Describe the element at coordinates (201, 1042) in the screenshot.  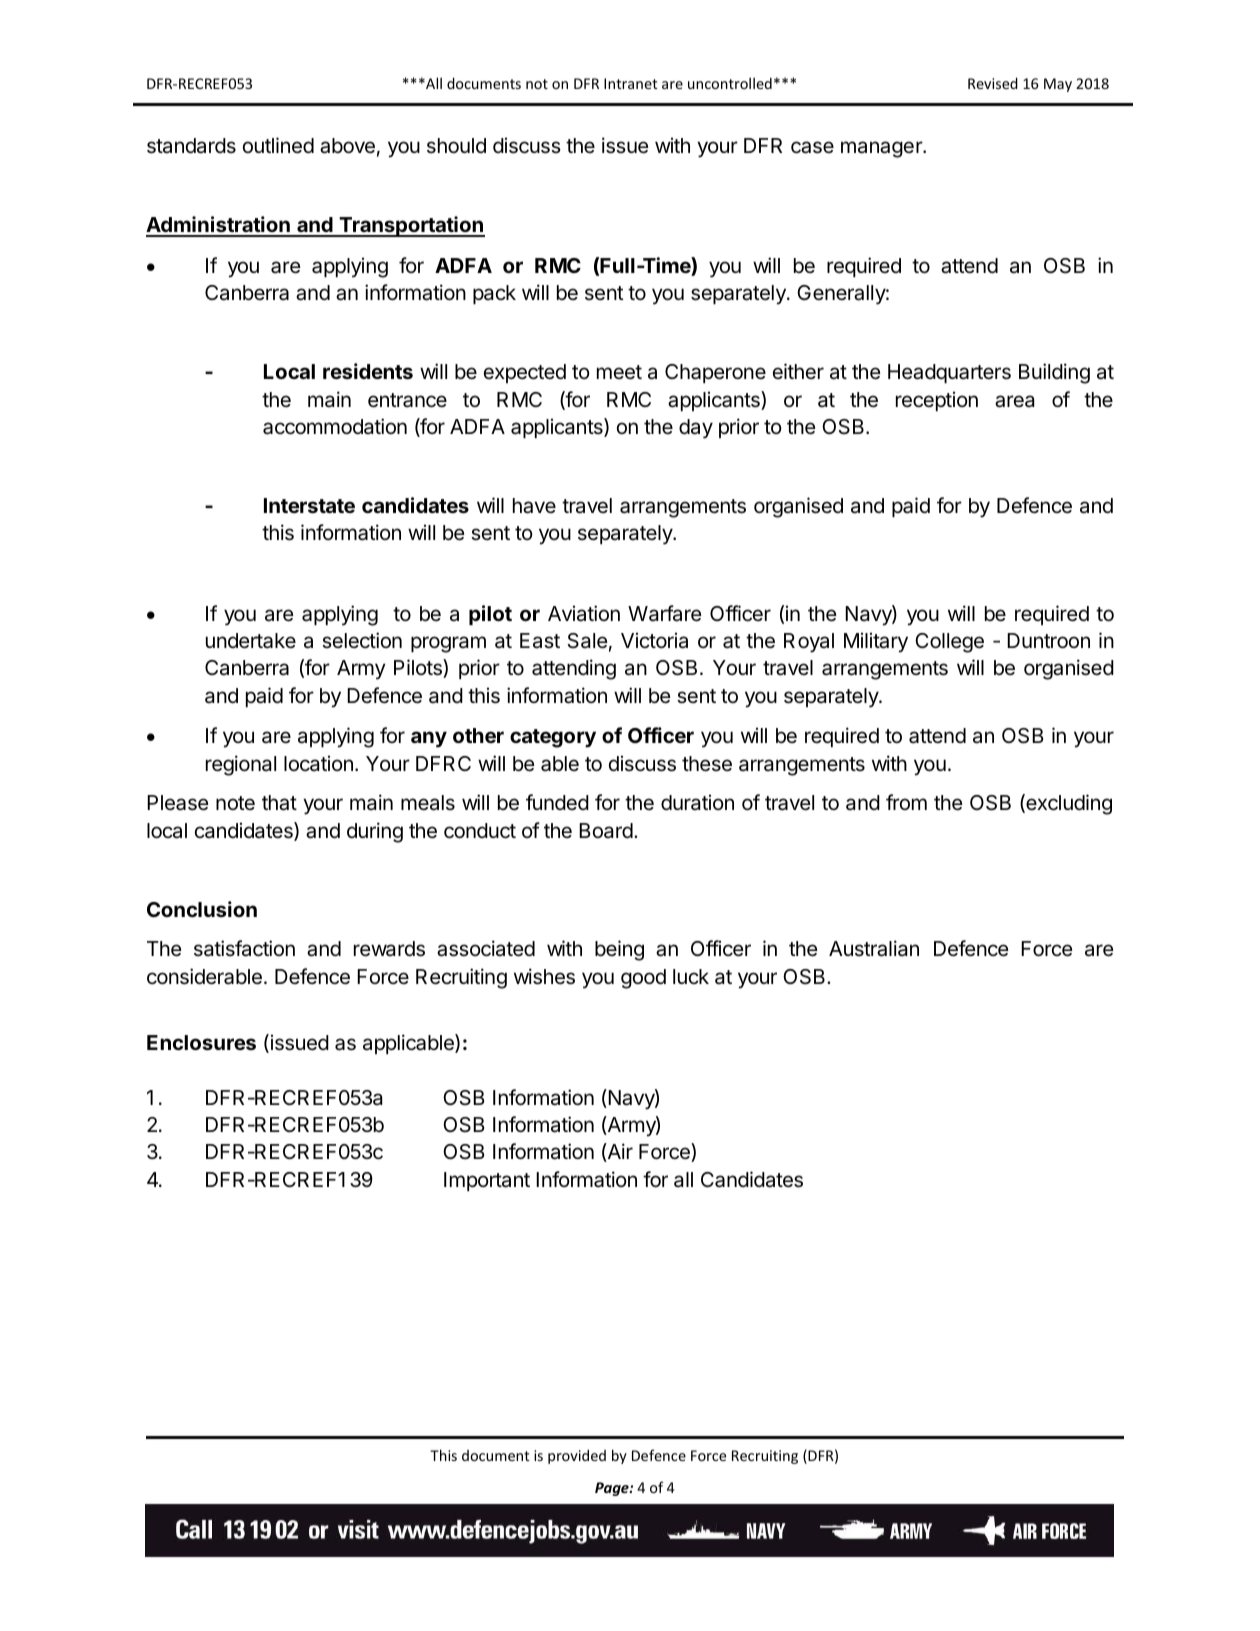
I see `Enclosures` at that location.
